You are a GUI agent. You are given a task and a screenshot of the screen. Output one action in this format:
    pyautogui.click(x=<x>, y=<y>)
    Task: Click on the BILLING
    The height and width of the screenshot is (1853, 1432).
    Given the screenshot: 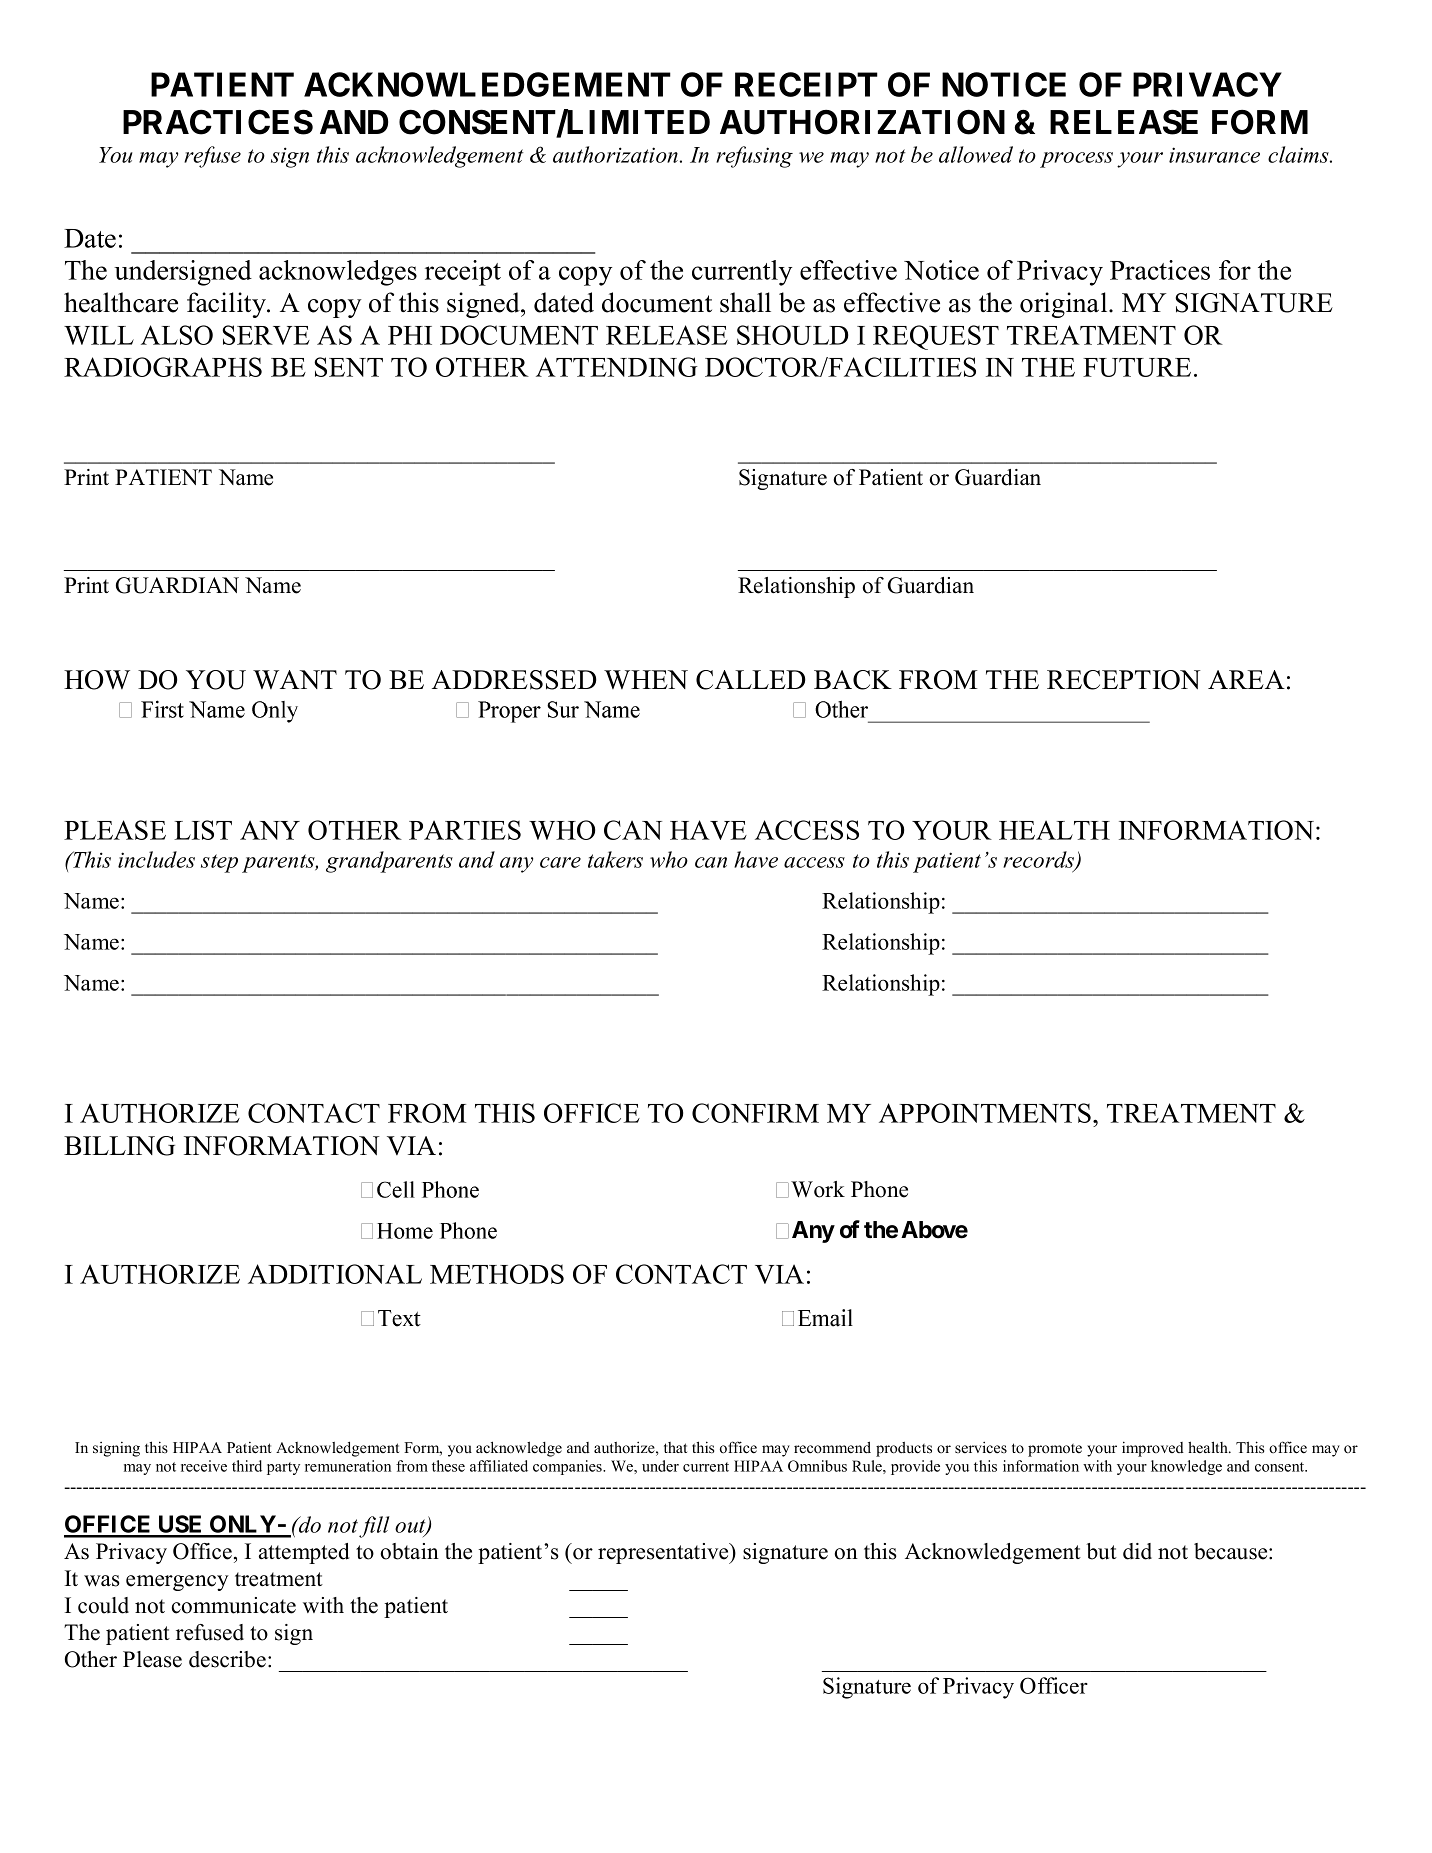 What is the action you would take?
    pyautogui.click(x=119, y=1146)
